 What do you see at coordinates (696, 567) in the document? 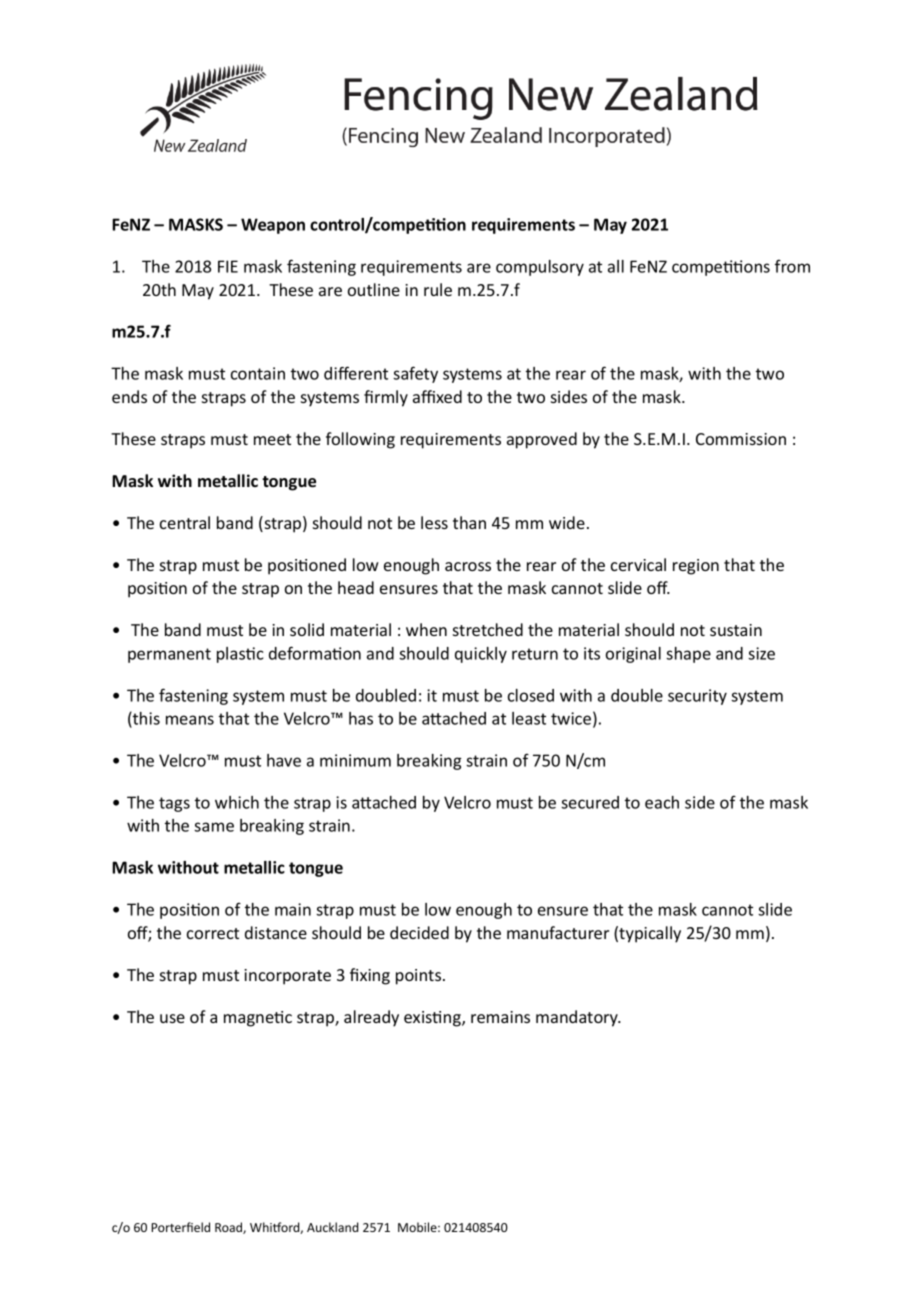
I see `region` at bounding box center [696, 567].
